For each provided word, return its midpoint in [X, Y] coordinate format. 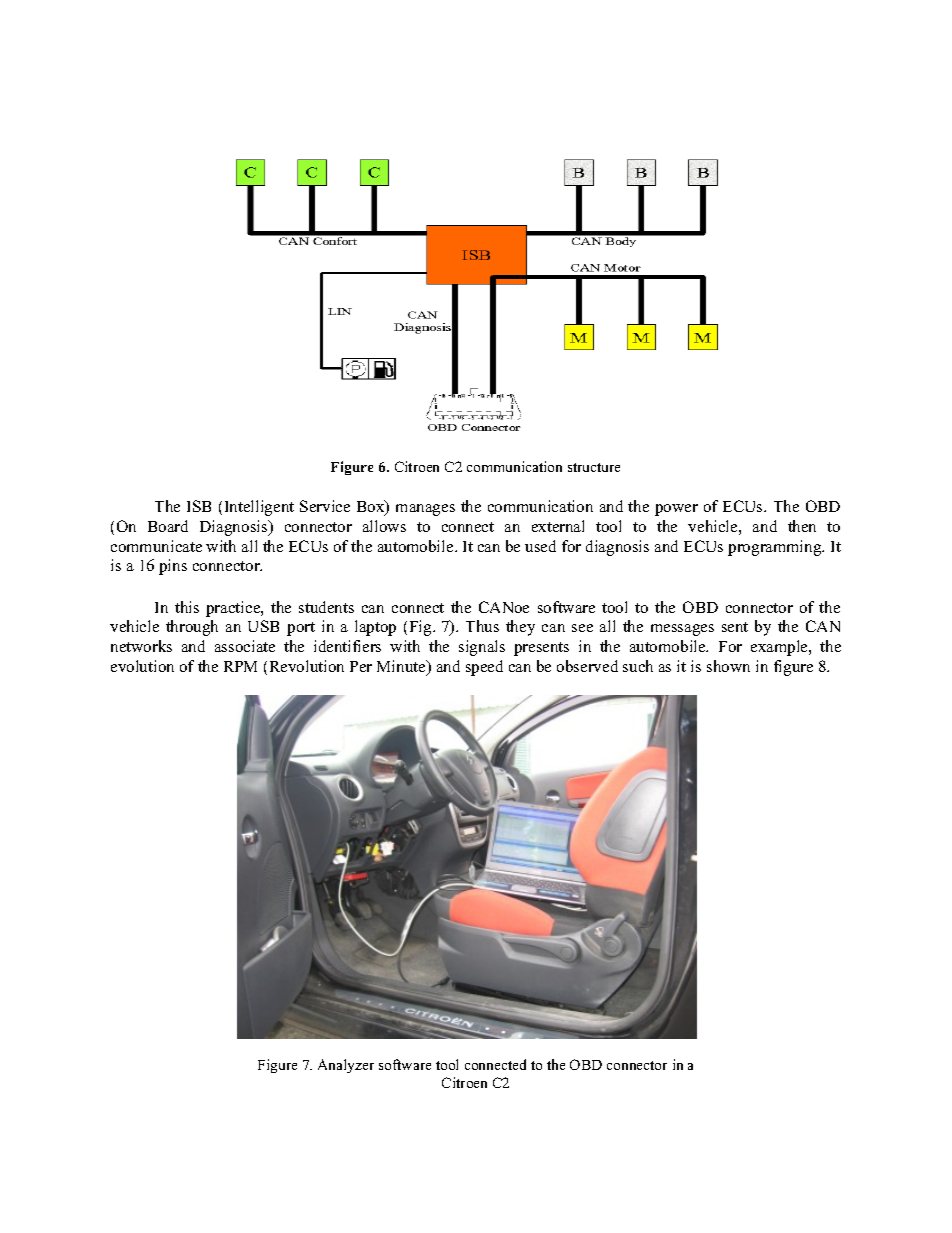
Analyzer [346, 1066]
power [676, 510]
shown [728, 666]
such [638, 666]
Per [361, 666]
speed [484, 668]
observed [587, 666]
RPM [240, 666]
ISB [199, 506]
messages [682, 630]
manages [425, 510]
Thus [482, 626]
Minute [402, 667]
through [192, 628]
